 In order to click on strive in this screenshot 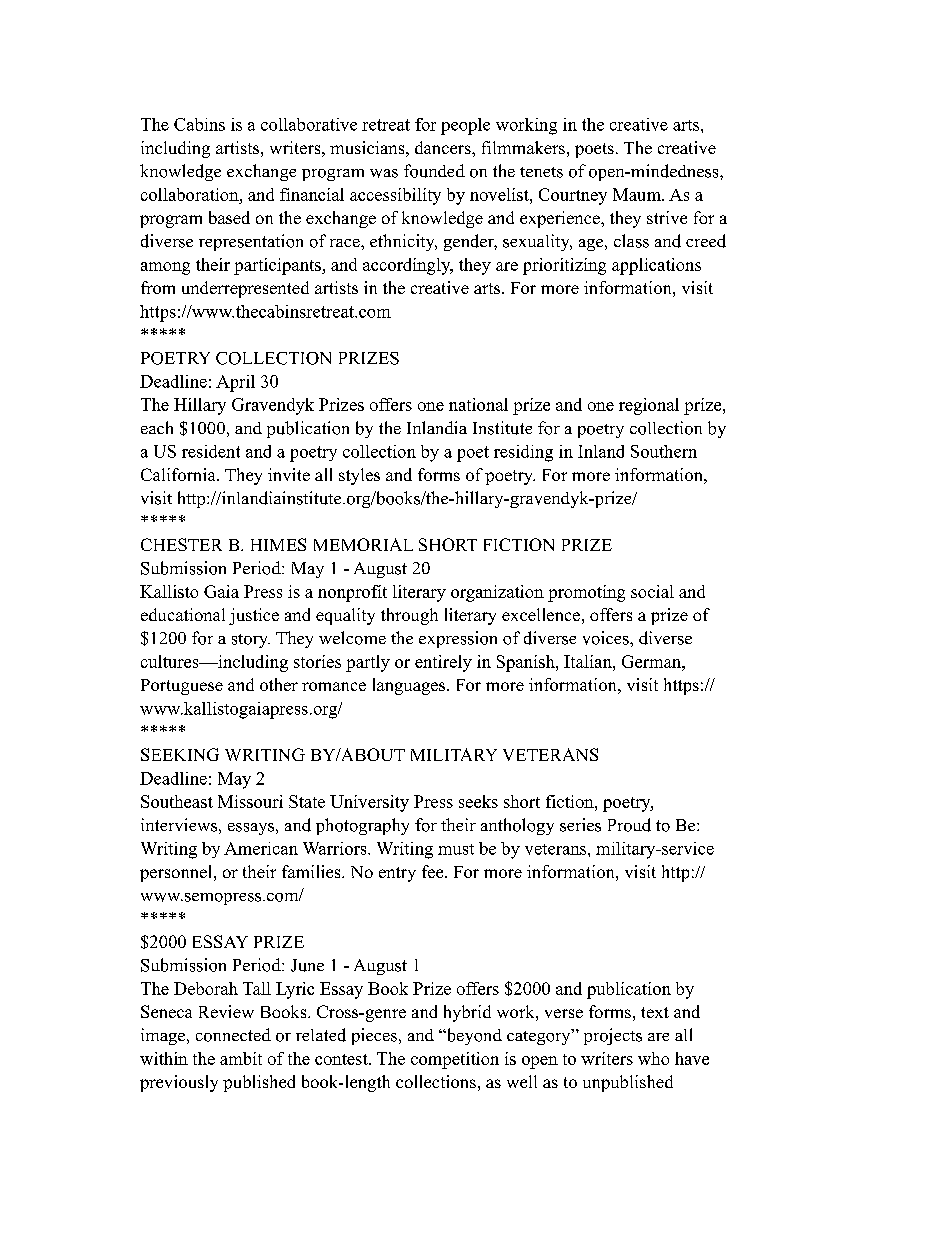, I will do `click(667, 217)`.
